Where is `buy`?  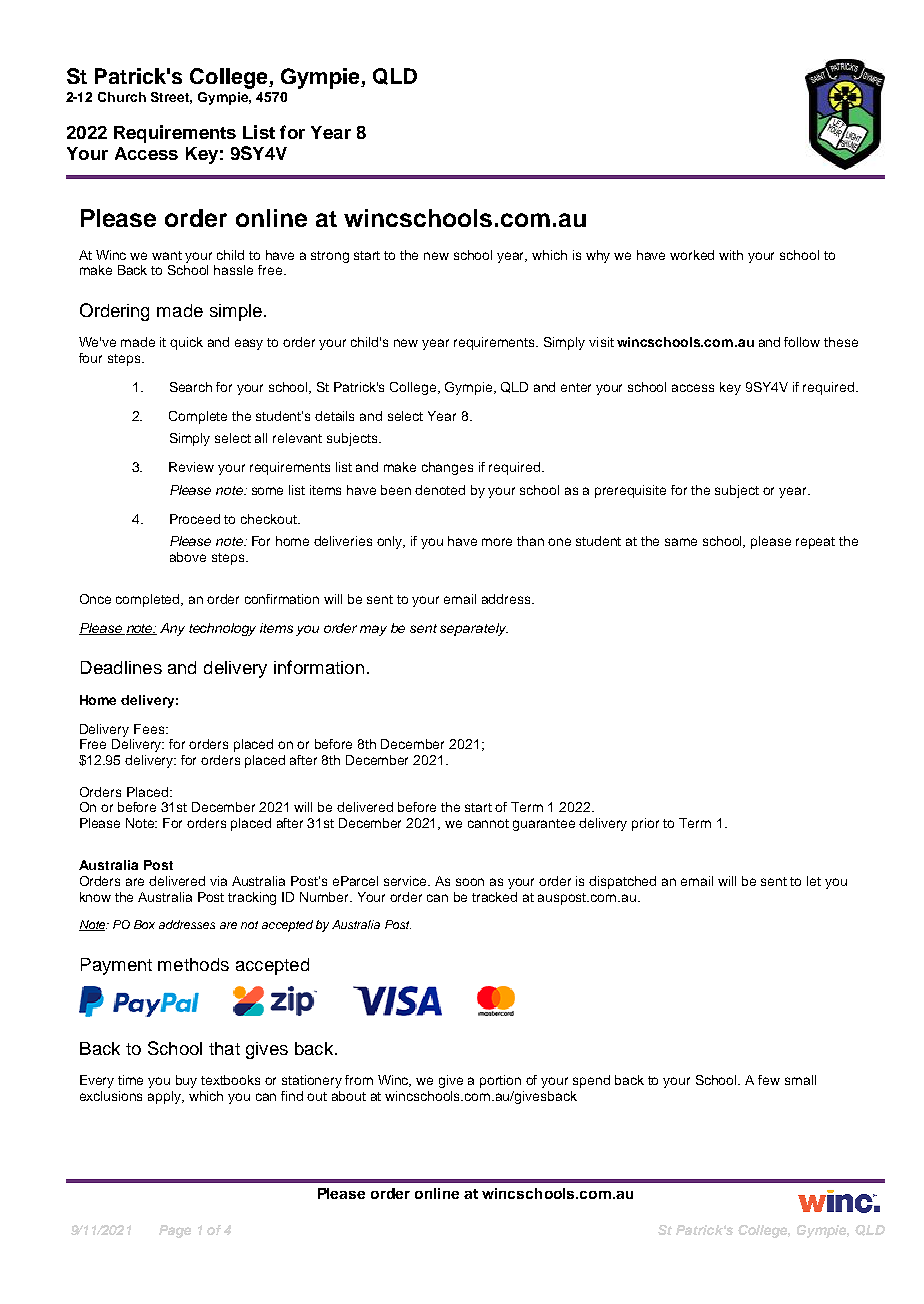 buy is located at coordinates (186, 1081).
